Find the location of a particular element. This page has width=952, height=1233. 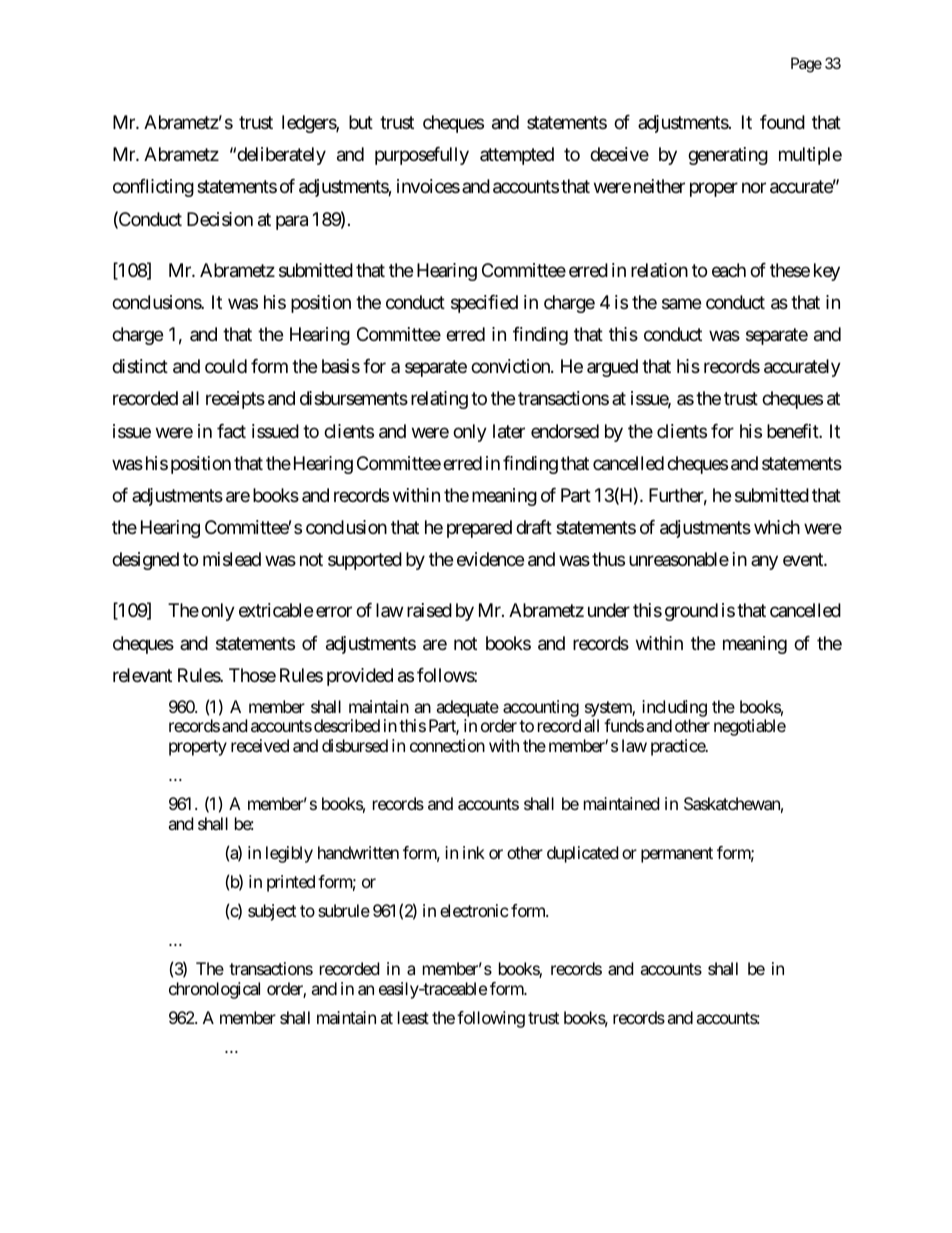

adequate is located at coordinates (467, 708).
